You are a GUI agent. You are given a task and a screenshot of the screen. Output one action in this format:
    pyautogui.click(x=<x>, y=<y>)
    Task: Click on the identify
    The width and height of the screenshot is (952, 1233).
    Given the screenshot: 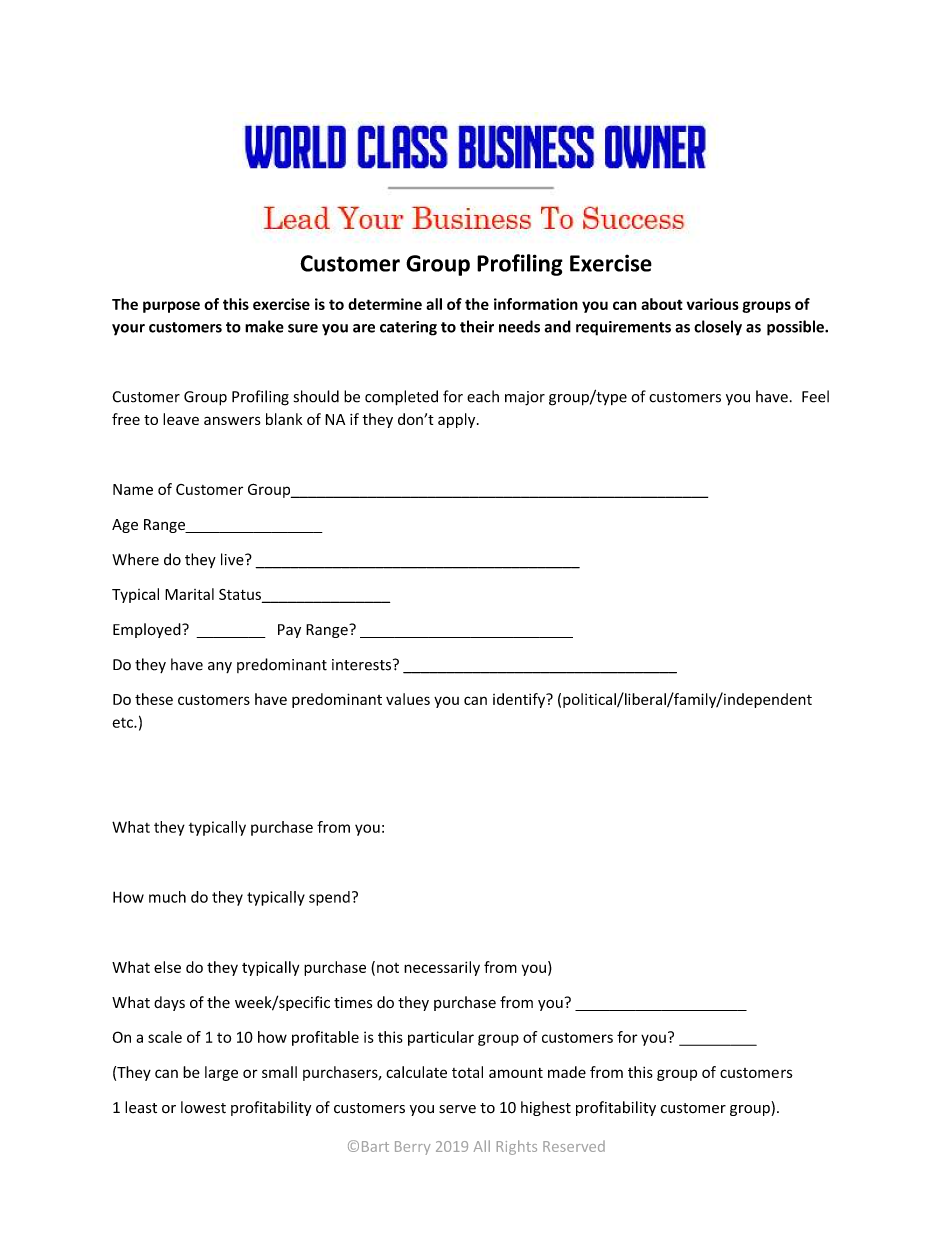 What is the action you would take?
    pyautogui.click(x=520, y=700)
